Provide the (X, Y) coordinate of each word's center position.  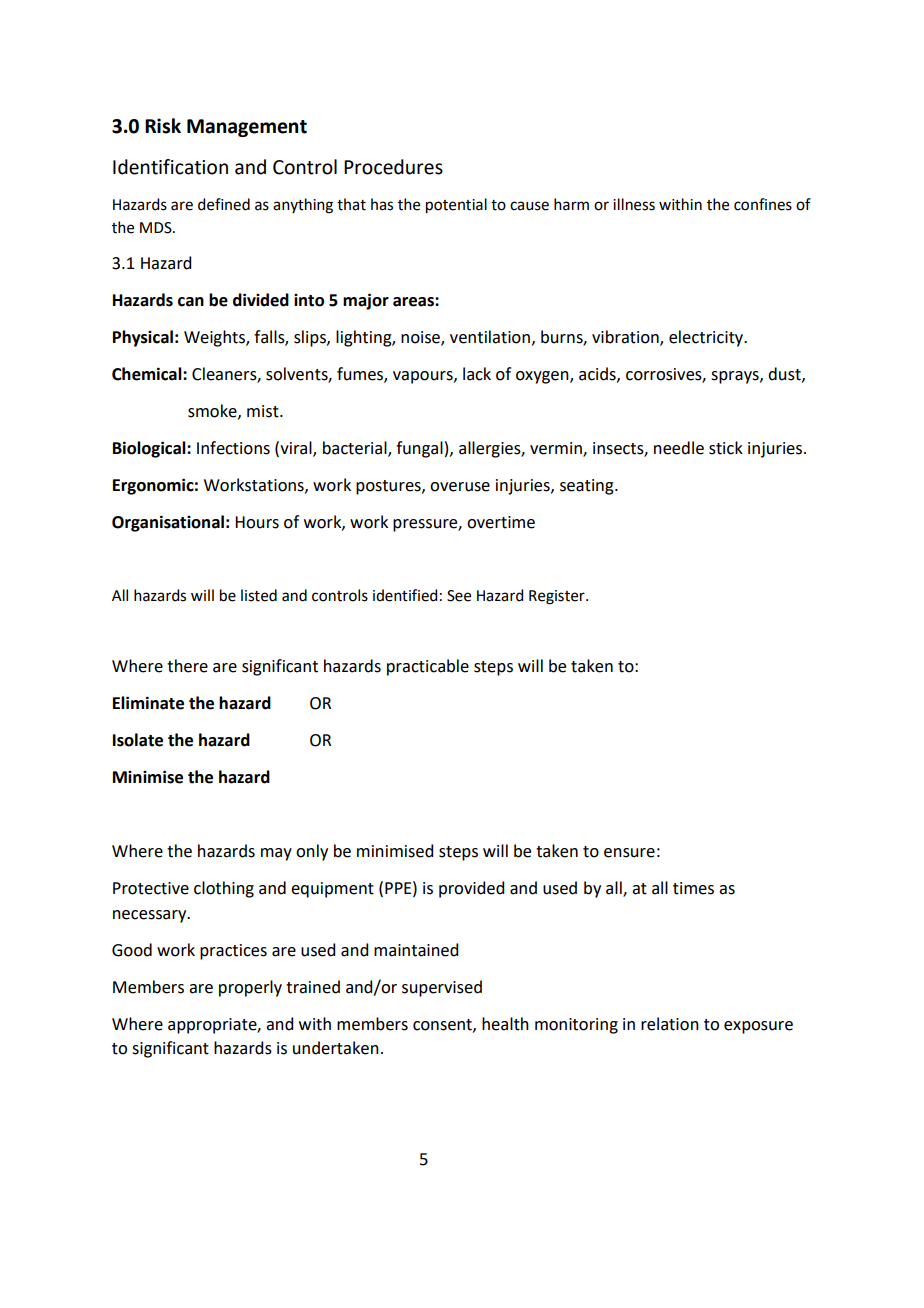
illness (634, 204)
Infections (233, 448)
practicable (428, 667)
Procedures (393, 167)
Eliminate (148, 703)
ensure (629, 853)
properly (250, 988)
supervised (442, 988)
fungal (419, 449)
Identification (170, 167)
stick (726, 448)
